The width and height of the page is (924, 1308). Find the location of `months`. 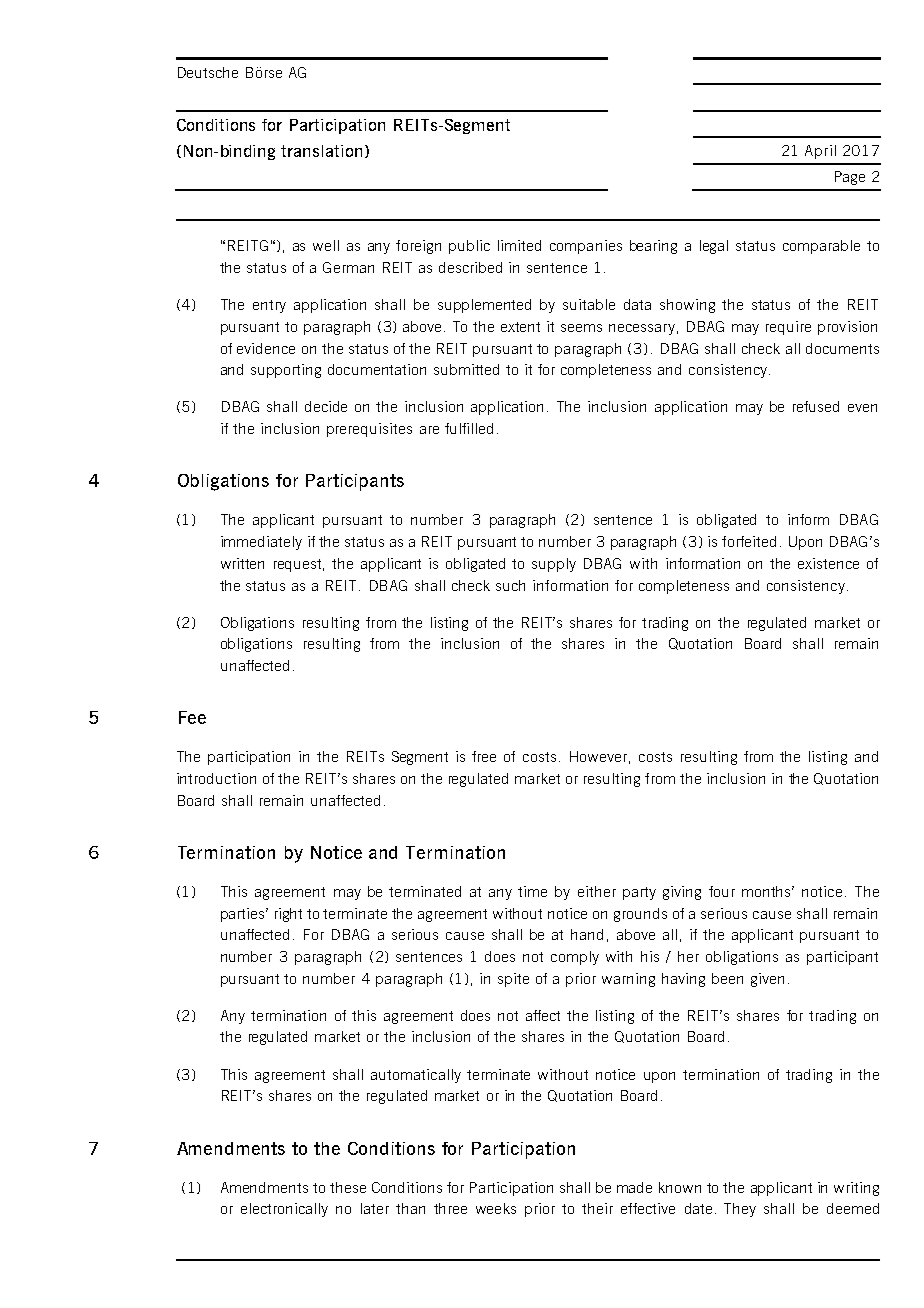

months is located at coordinates (768, 891).
